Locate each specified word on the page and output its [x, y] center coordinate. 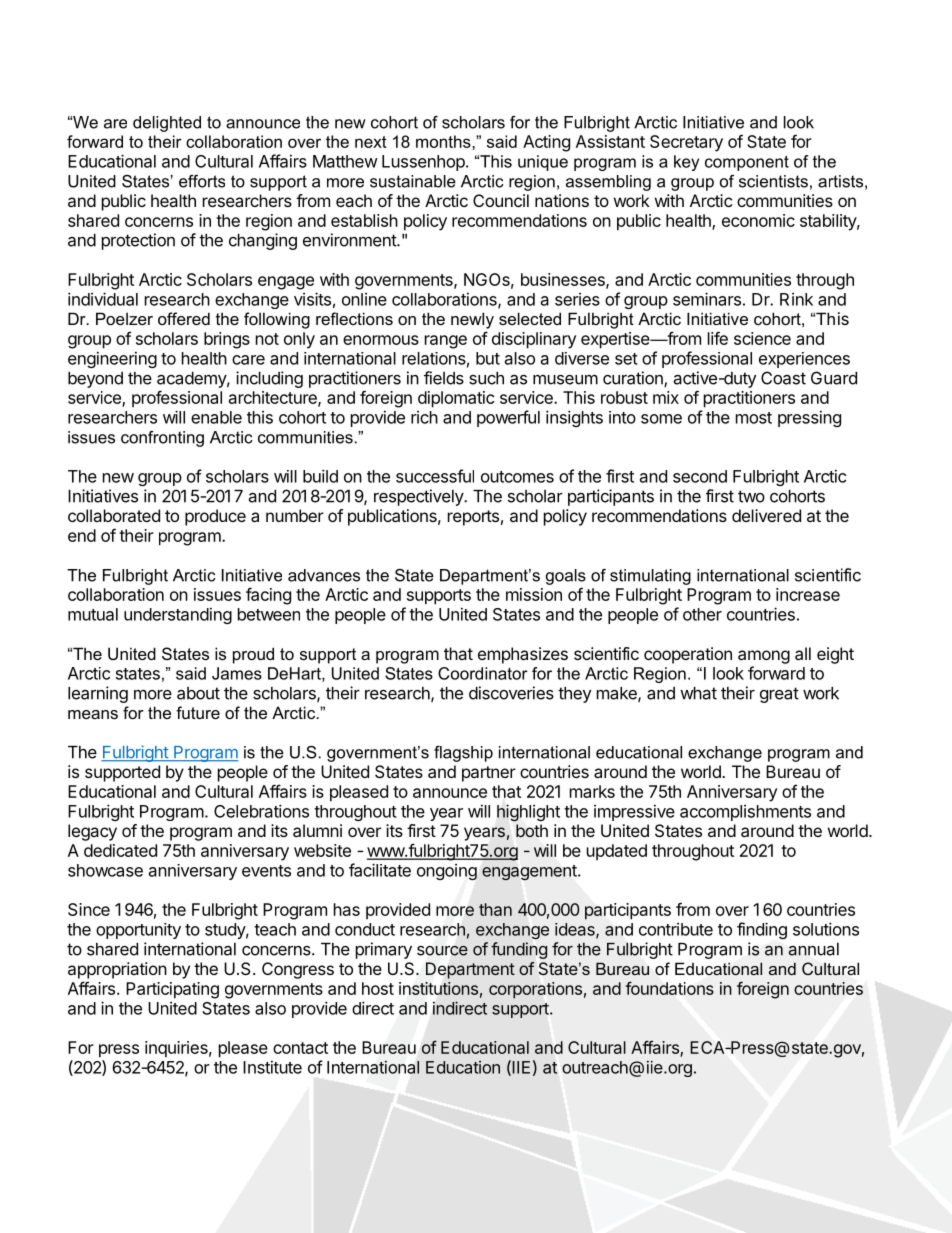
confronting [162, 439]
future [198, 712]
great [779, 695]
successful [435, 476]
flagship [463, 754]
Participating [172, 990]
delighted [167, 124]
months [444, 141]
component [747, 163]
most [754, 418]
